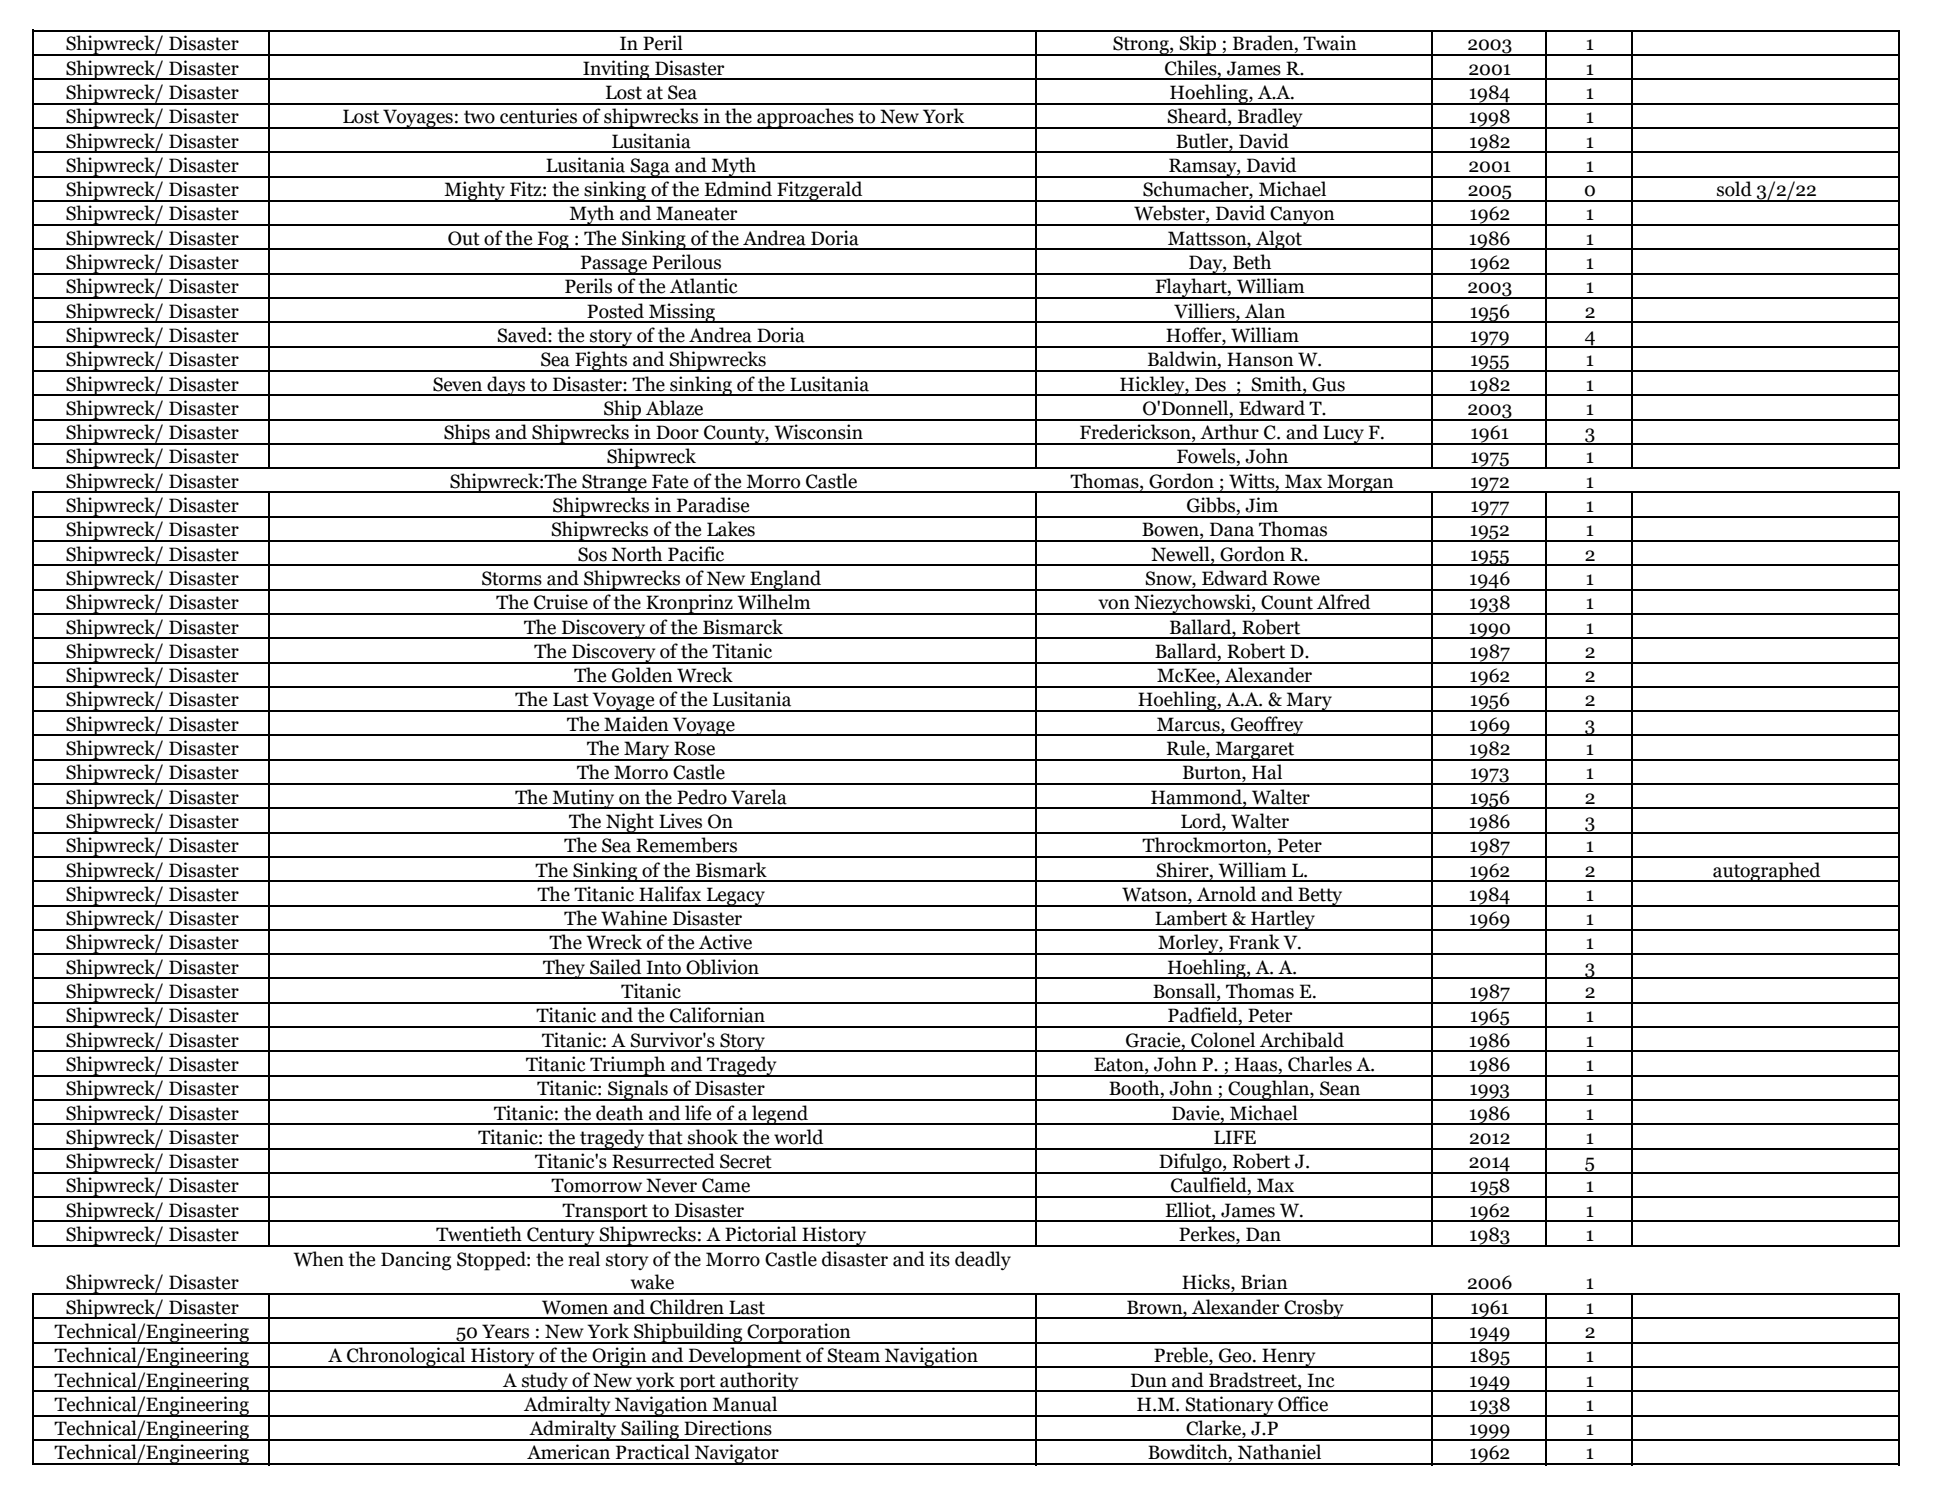  What do you see at coordinates (1767, 872) in the screenshot?
I see `autographed` at bounding box center [1767, 872].
